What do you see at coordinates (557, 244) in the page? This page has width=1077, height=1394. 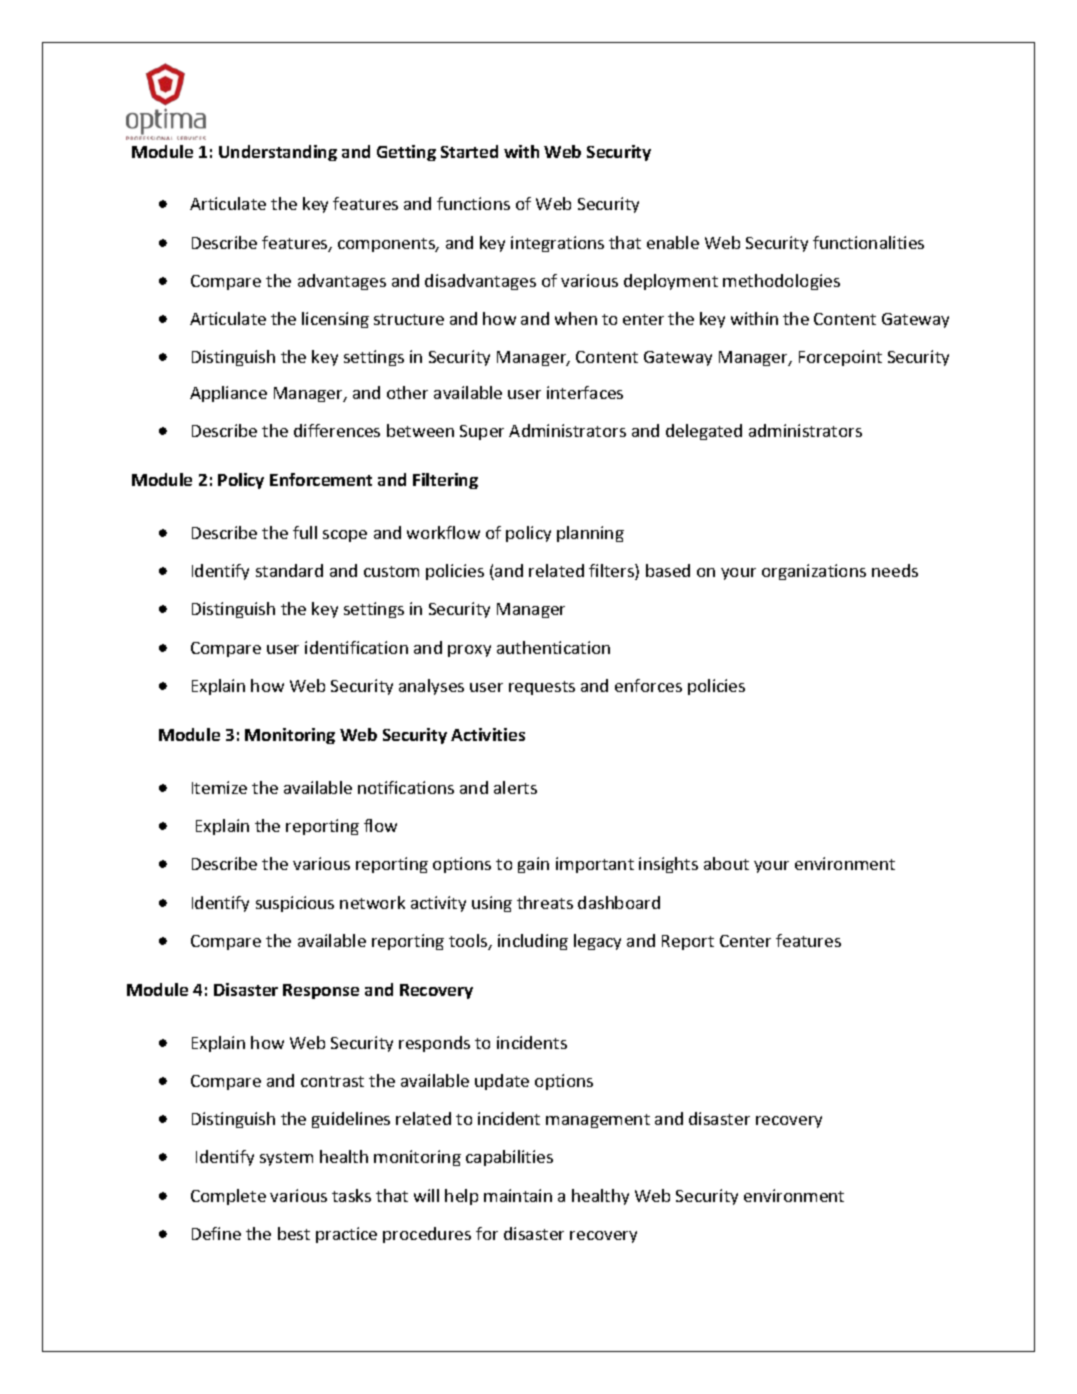 I see `integrations` at bounding box center [557, 244].
